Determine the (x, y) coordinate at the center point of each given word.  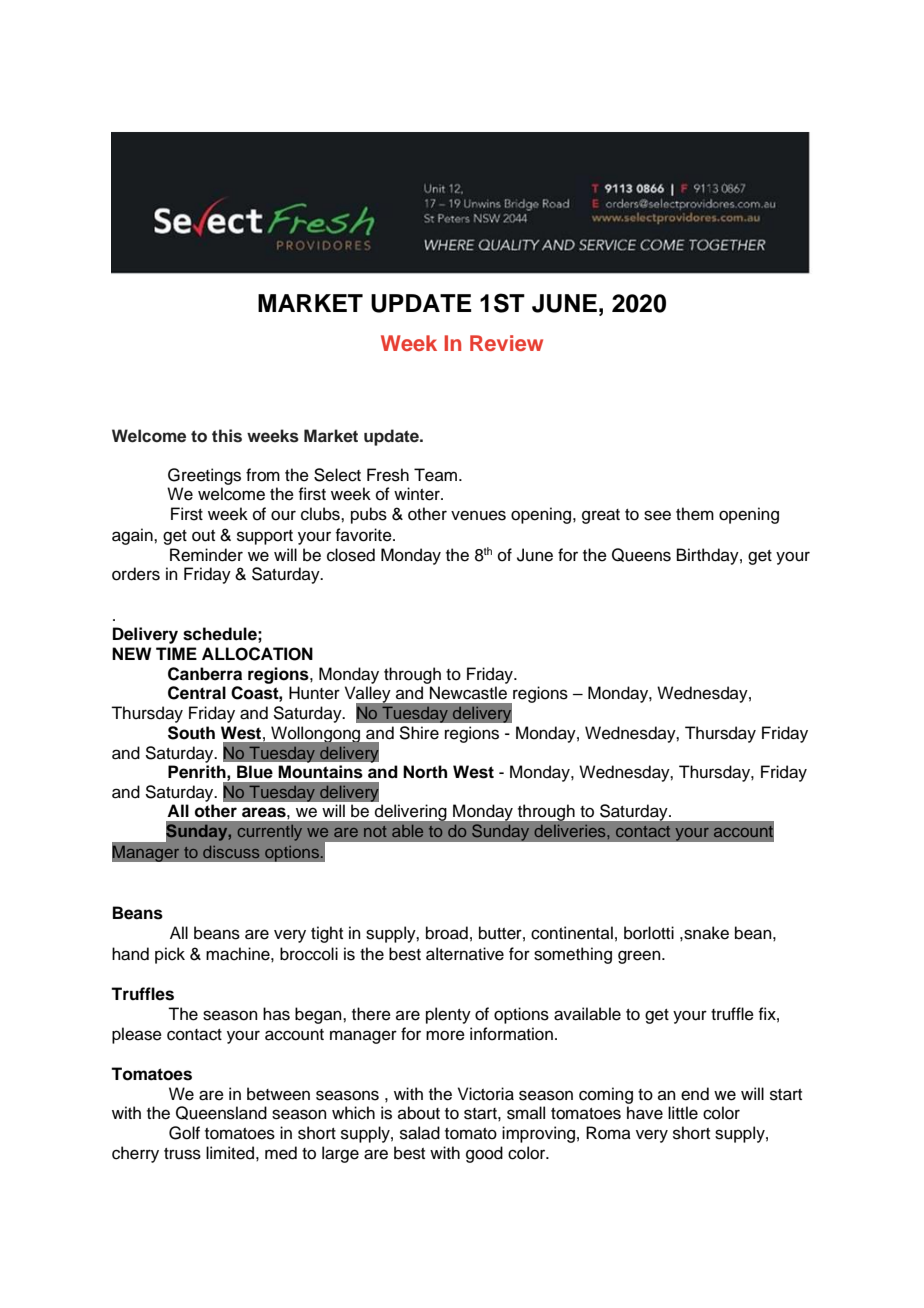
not (375, 831)
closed (351, 555)
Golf (184, 1133)
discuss (231, 852)
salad (420, 1133)
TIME (176, 653)
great (601, 516)
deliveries (571, 831)
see (657, 515)
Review (506, 343)
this (227, 436)
